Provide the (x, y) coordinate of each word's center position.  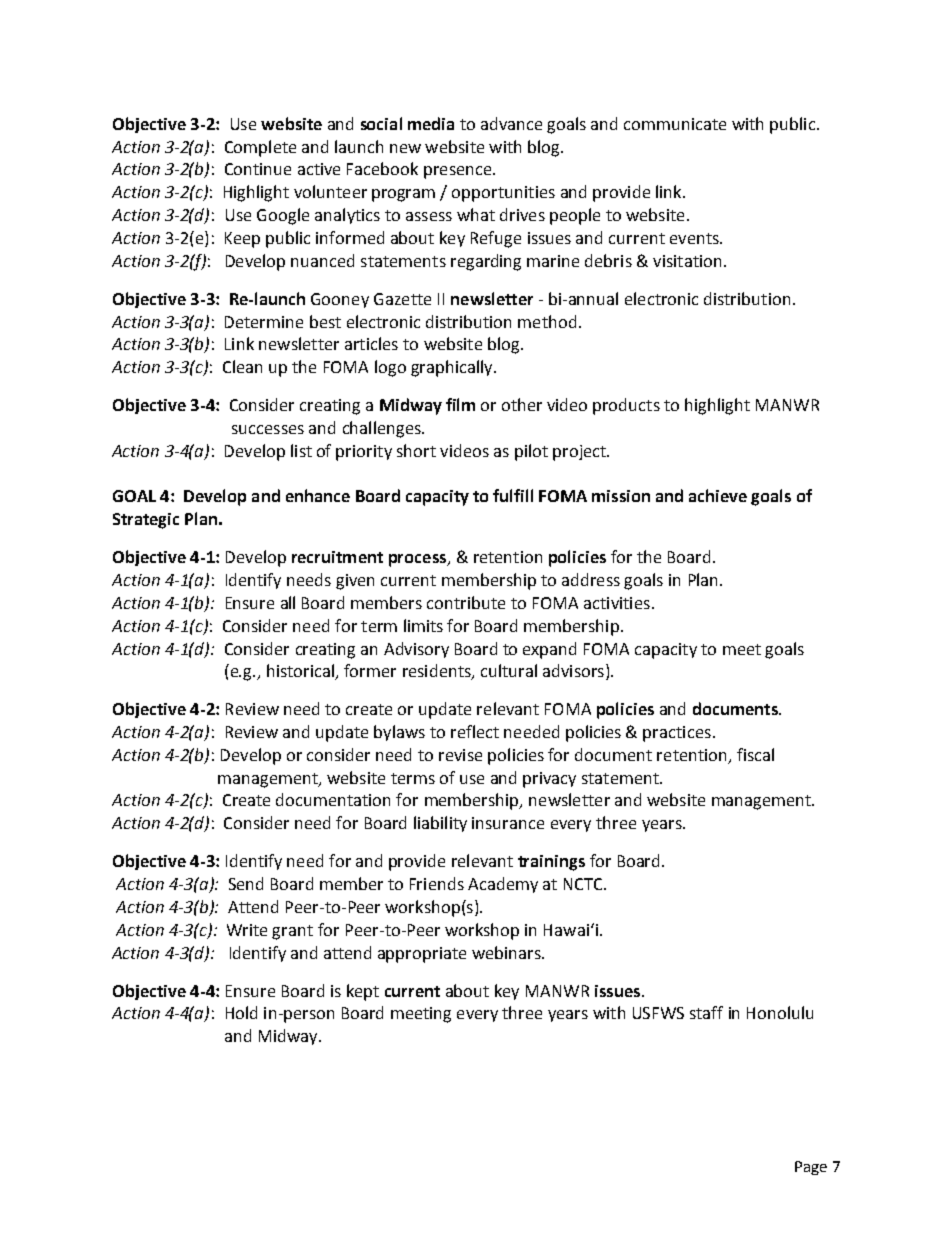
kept (363, 992)
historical (302, 672)
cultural (509, 670)
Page (811, 1168)
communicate (675, 124)
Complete (260, 148)
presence (459, 172)
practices (677, 734)
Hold (241, 1012)
